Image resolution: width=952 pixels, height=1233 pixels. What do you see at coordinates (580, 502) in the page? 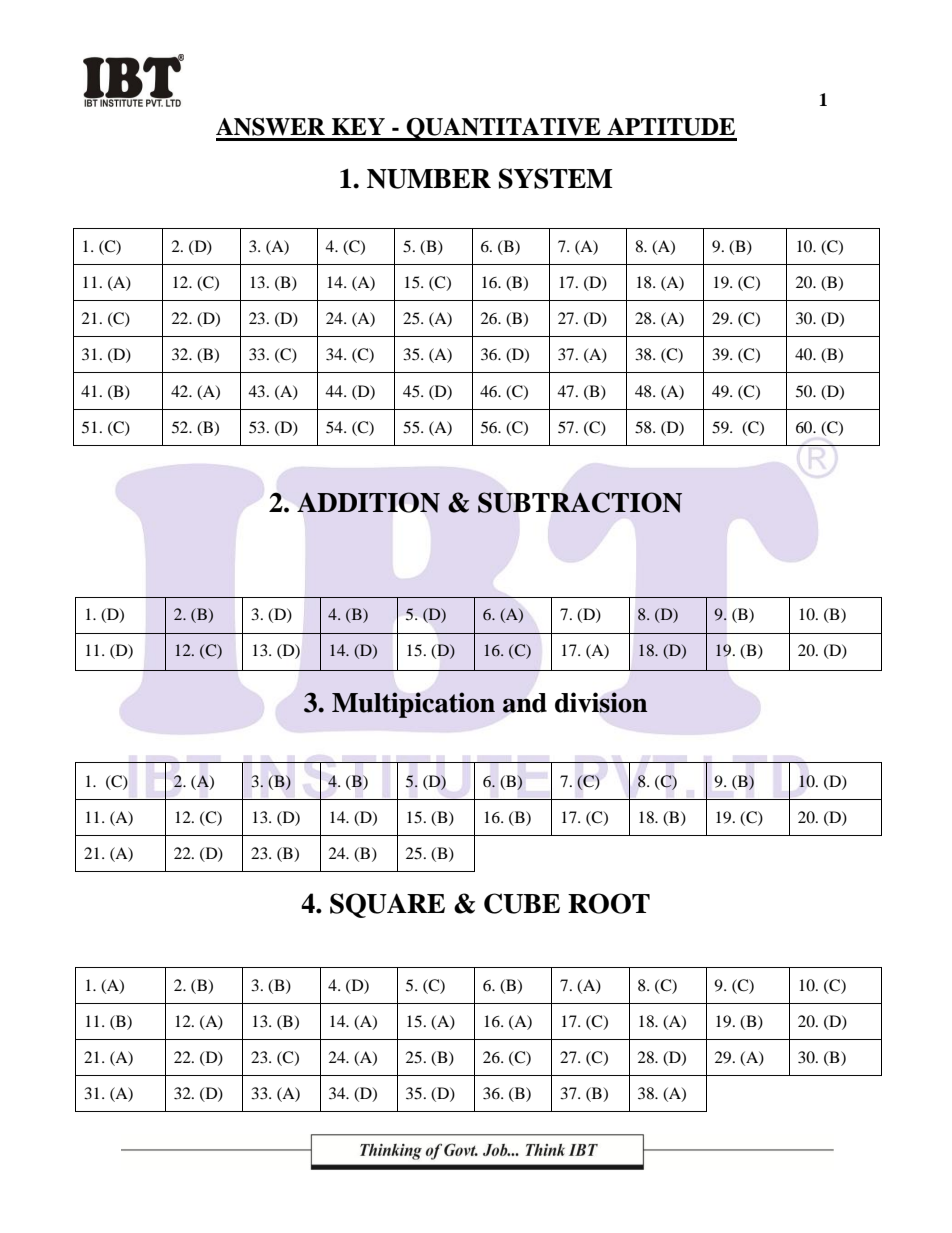
I see `SUBTRACTION` at bounding box center [580, 502].
